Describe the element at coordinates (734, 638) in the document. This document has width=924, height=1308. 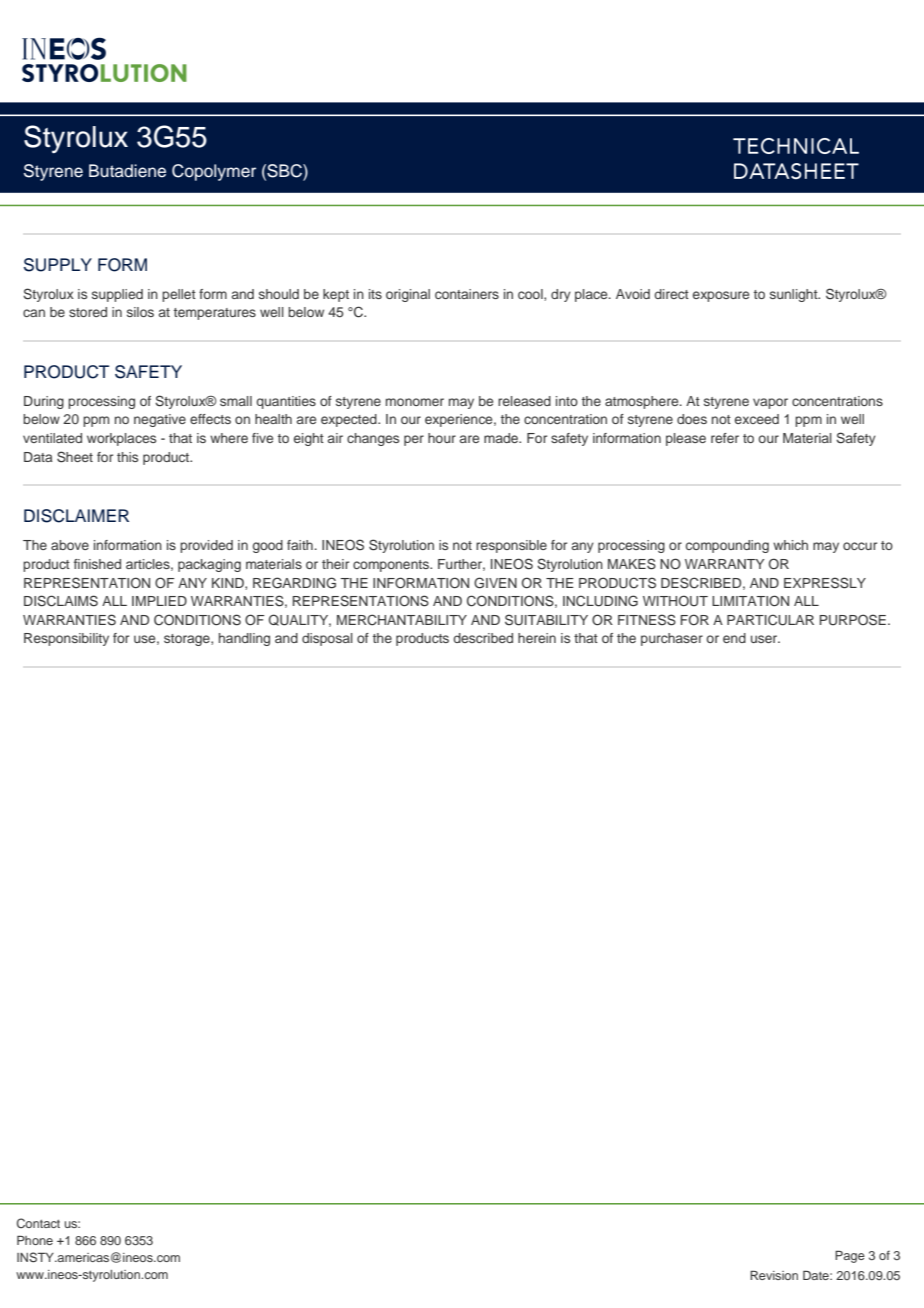
I see `end` at that location.
